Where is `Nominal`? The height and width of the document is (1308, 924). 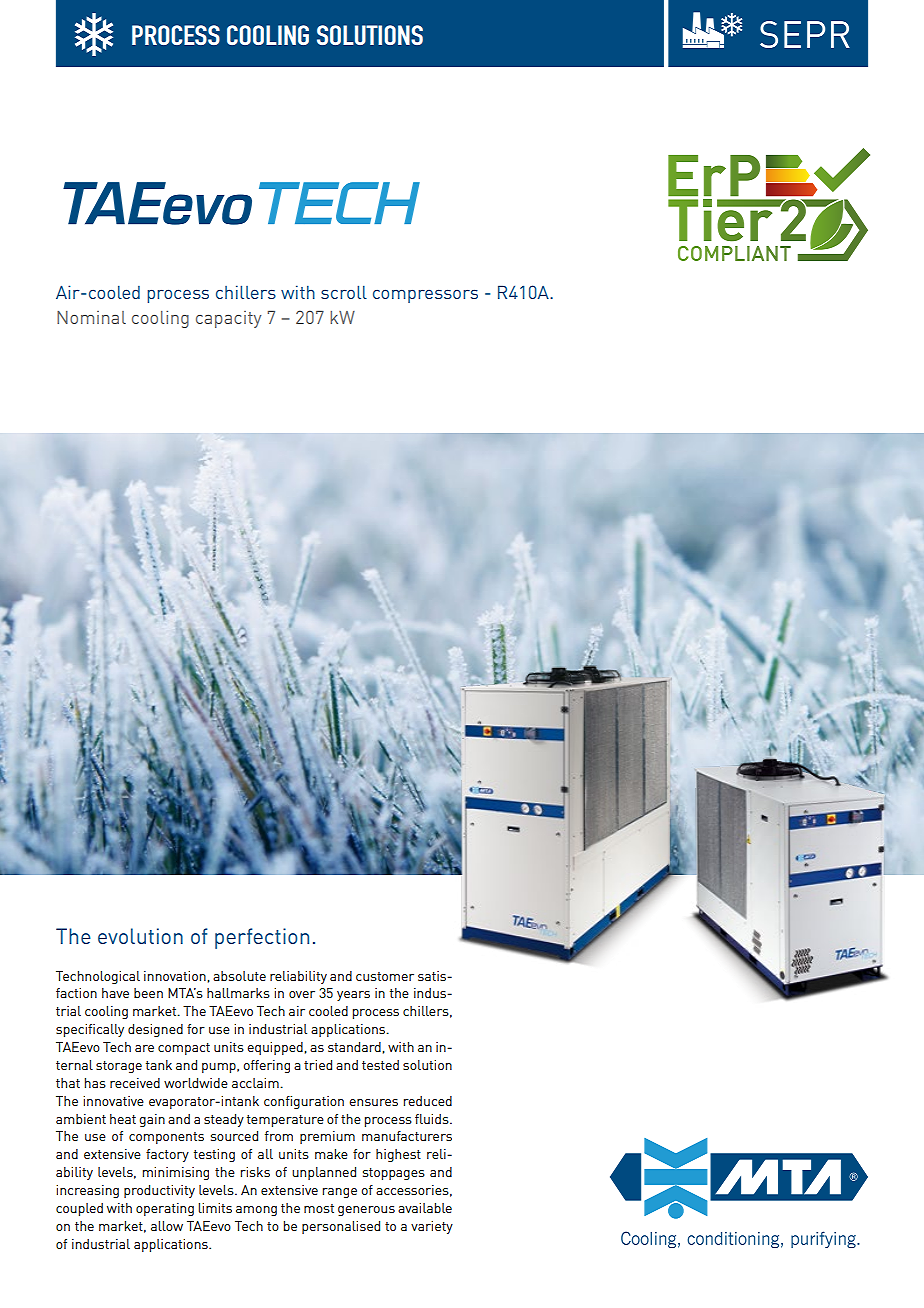
Nominal is located at coordinates (91, 317).
